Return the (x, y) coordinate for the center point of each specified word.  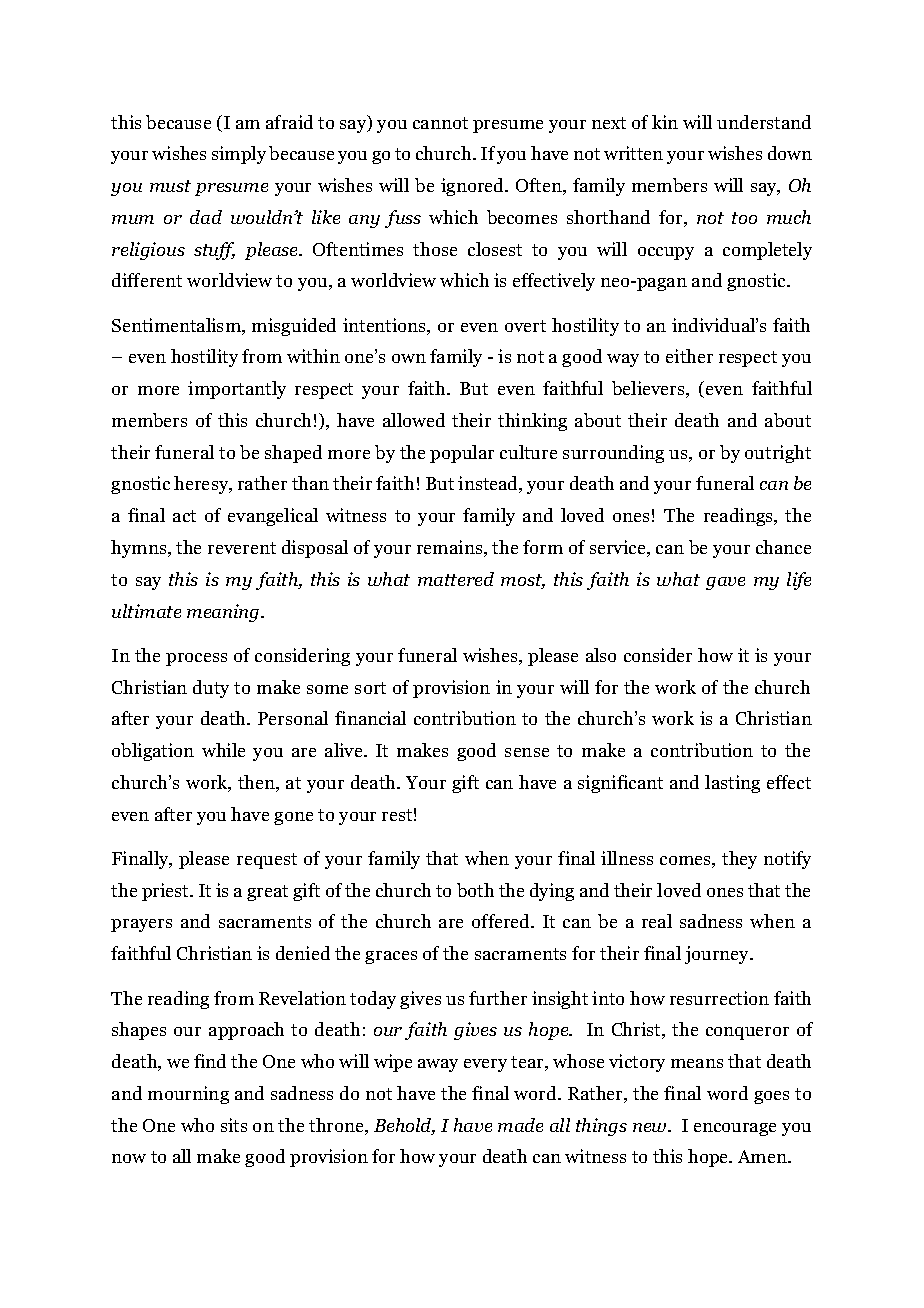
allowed (414, 420)
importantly (237, 390)
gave (725, 583)
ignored (474, 187)
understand (764, 122)
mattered (456, 579)
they (739, 860)
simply (239, 155)
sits (234, 1125)
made (520, 1125)
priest (166, 892)
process (196, 659)
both (475, 890)
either (689, 356)
